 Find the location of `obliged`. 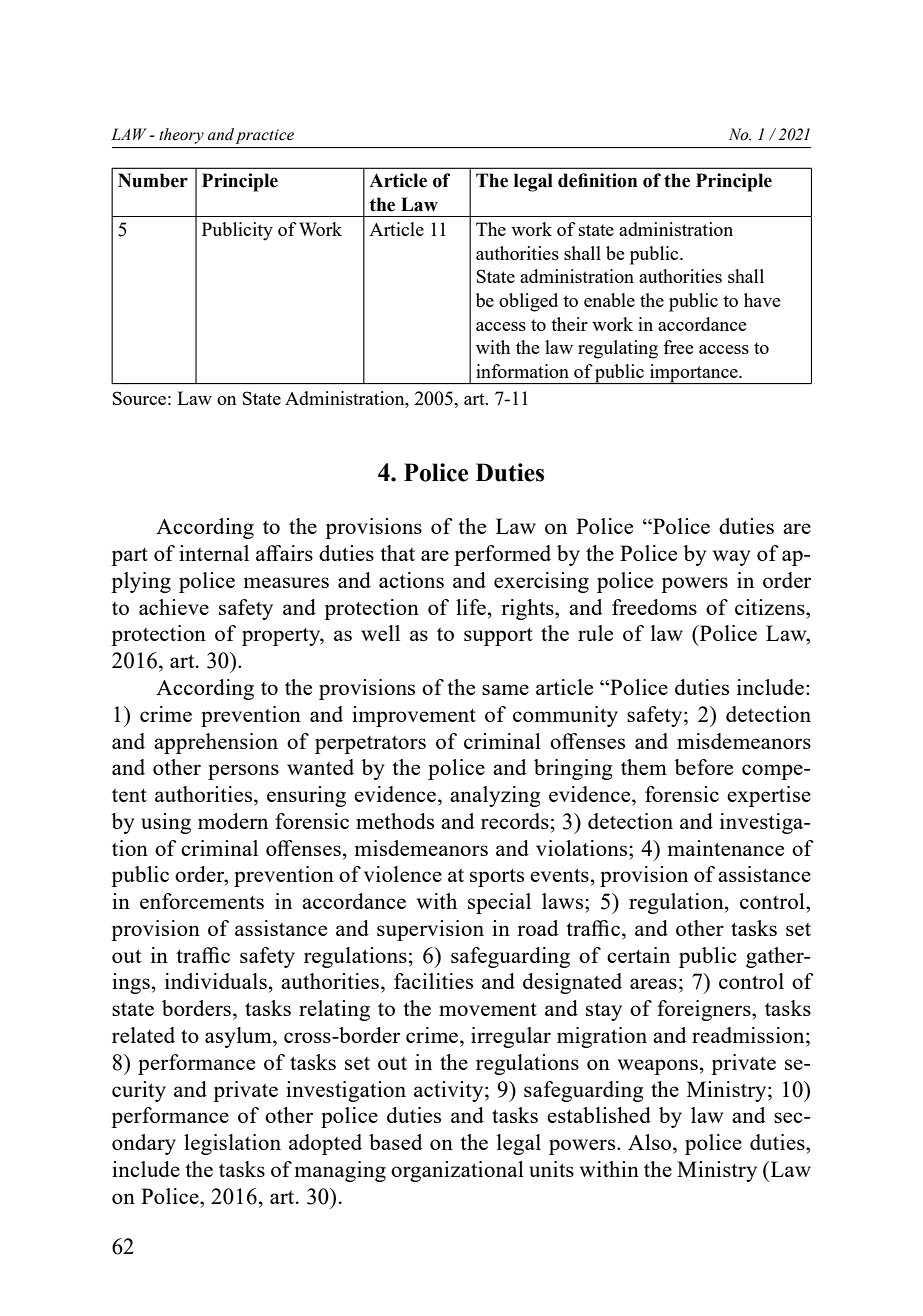

obliged is located at coordinates (528, 302).
